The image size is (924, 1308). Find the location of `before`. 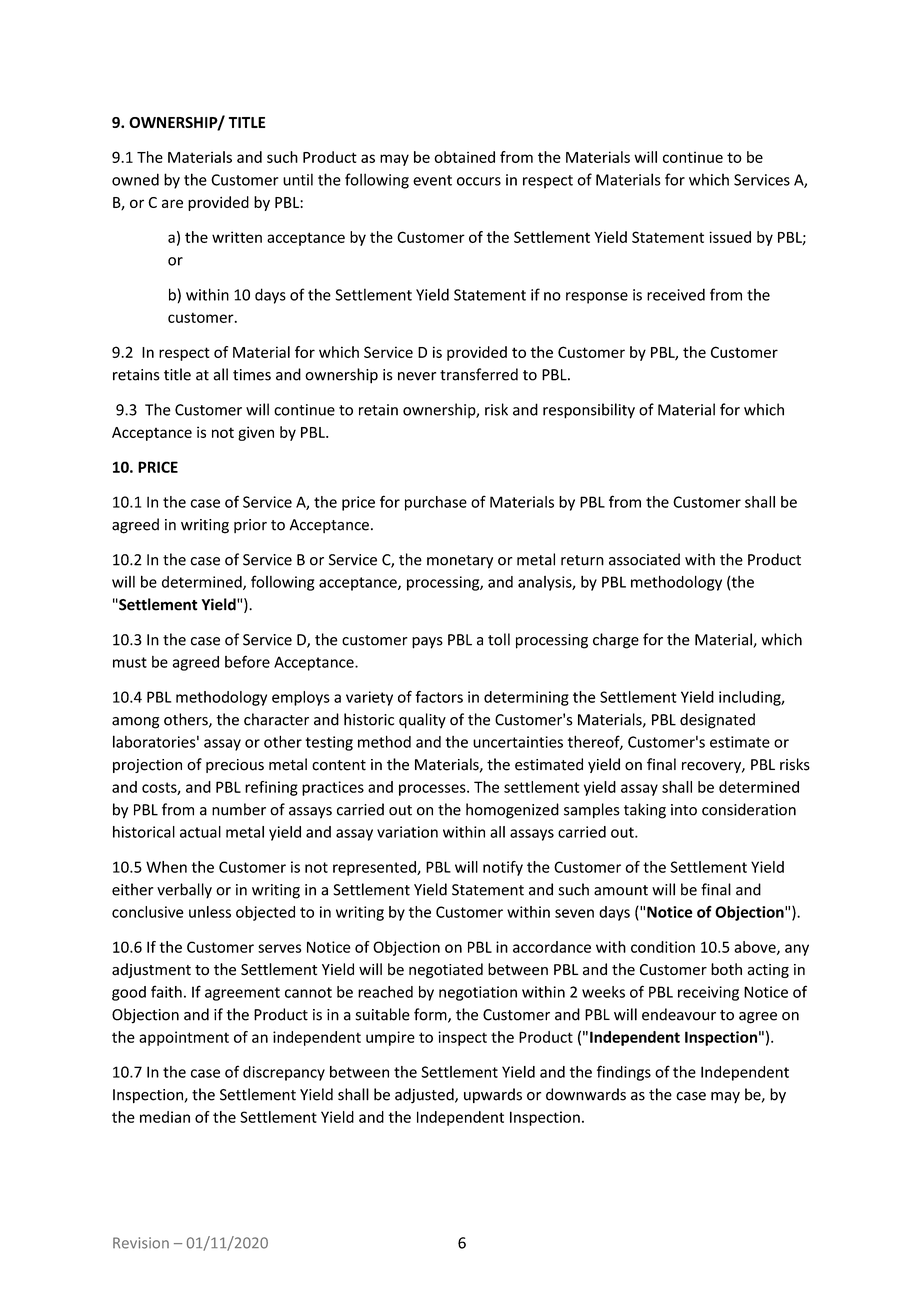

before is located at coordinates (247, 661).
